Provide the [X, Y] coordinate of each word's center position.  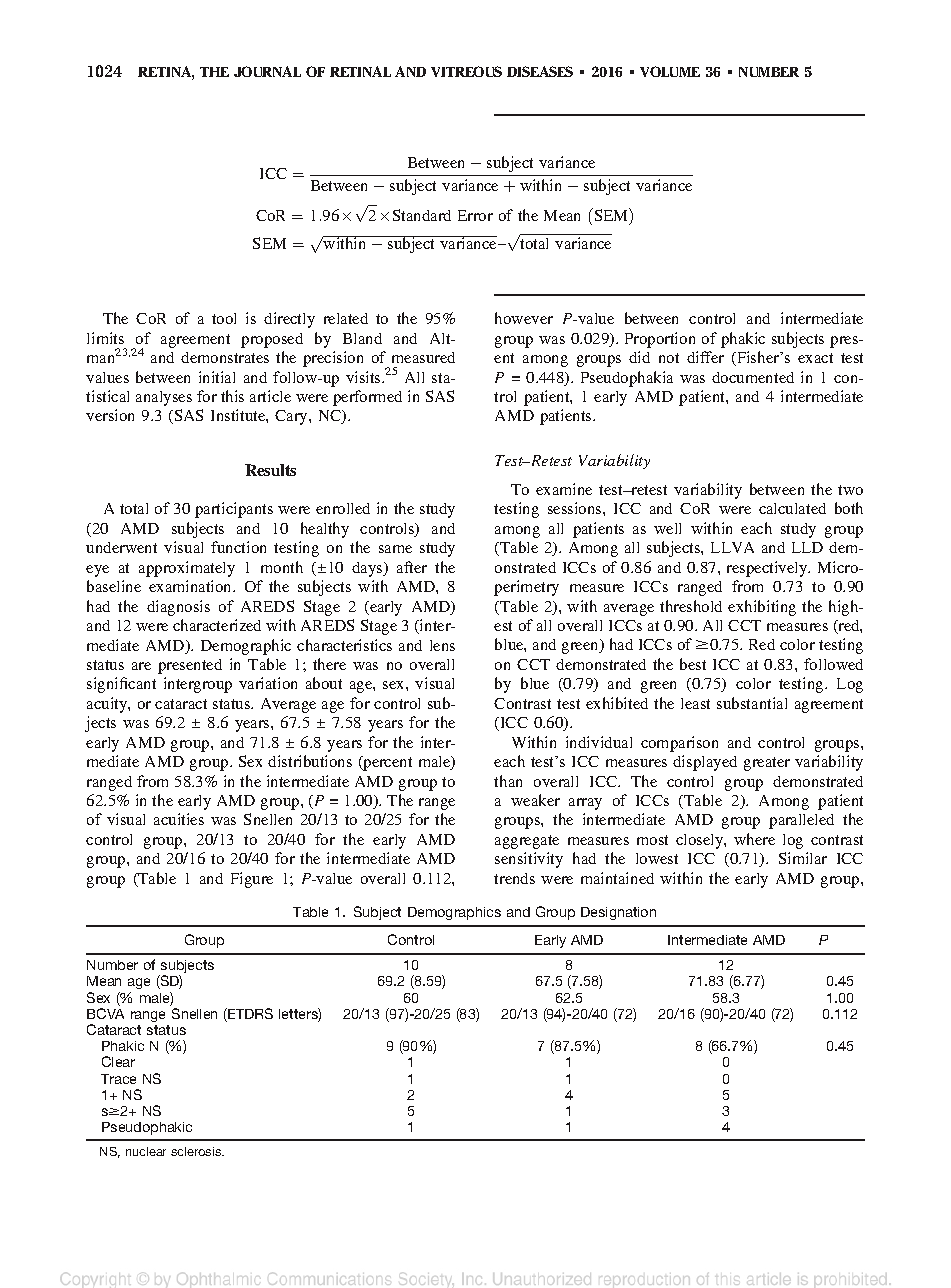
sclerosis [197, 1151]
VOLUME [670, 71]
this [232, 396]
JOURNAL [267, 71]
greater [767, 764]
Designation [618, 913]
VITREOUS [466, 71]
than [508, 781]
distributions [310, 761]
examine [564, 489]
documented [753, 377]
